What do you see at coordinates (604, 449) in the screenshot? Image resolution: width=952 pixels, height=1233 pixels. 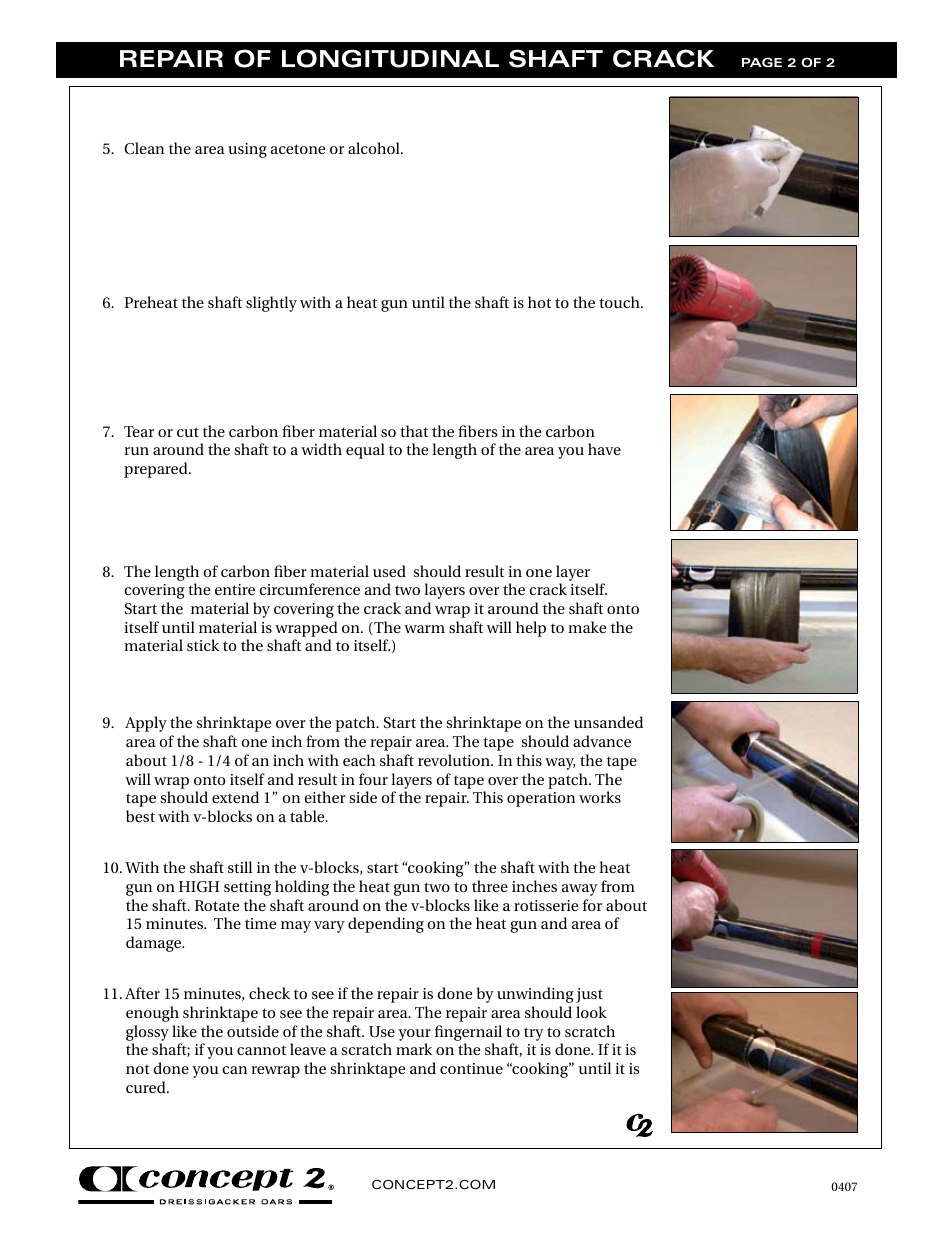 I see `have` at bounding box center [604, 449].
